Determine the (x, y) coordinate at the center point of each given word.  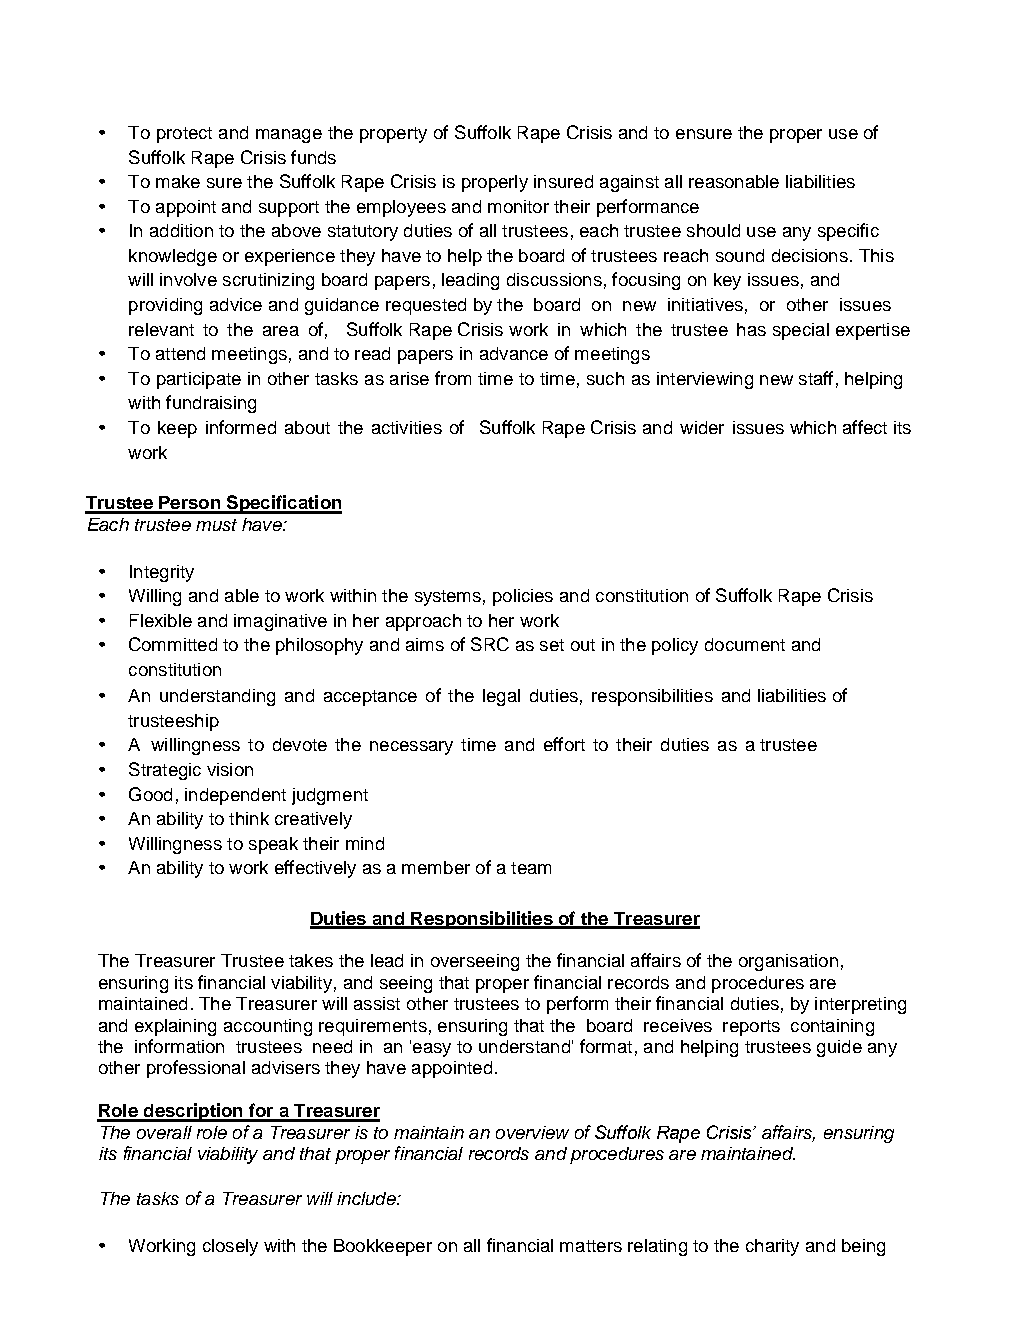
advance (514, 353)
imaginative (280, 622)
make (178, 181)
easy (432, 1050)
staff (816, 378)
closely (230, 1247)
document (745, 644)
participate (199, 380)
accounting (268, 1027)
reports (751, 1028)
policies (523, 597)
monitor (518, 206)
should (713, 230)
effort (564, 744)
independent (235, 796)
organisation (788, 962)
